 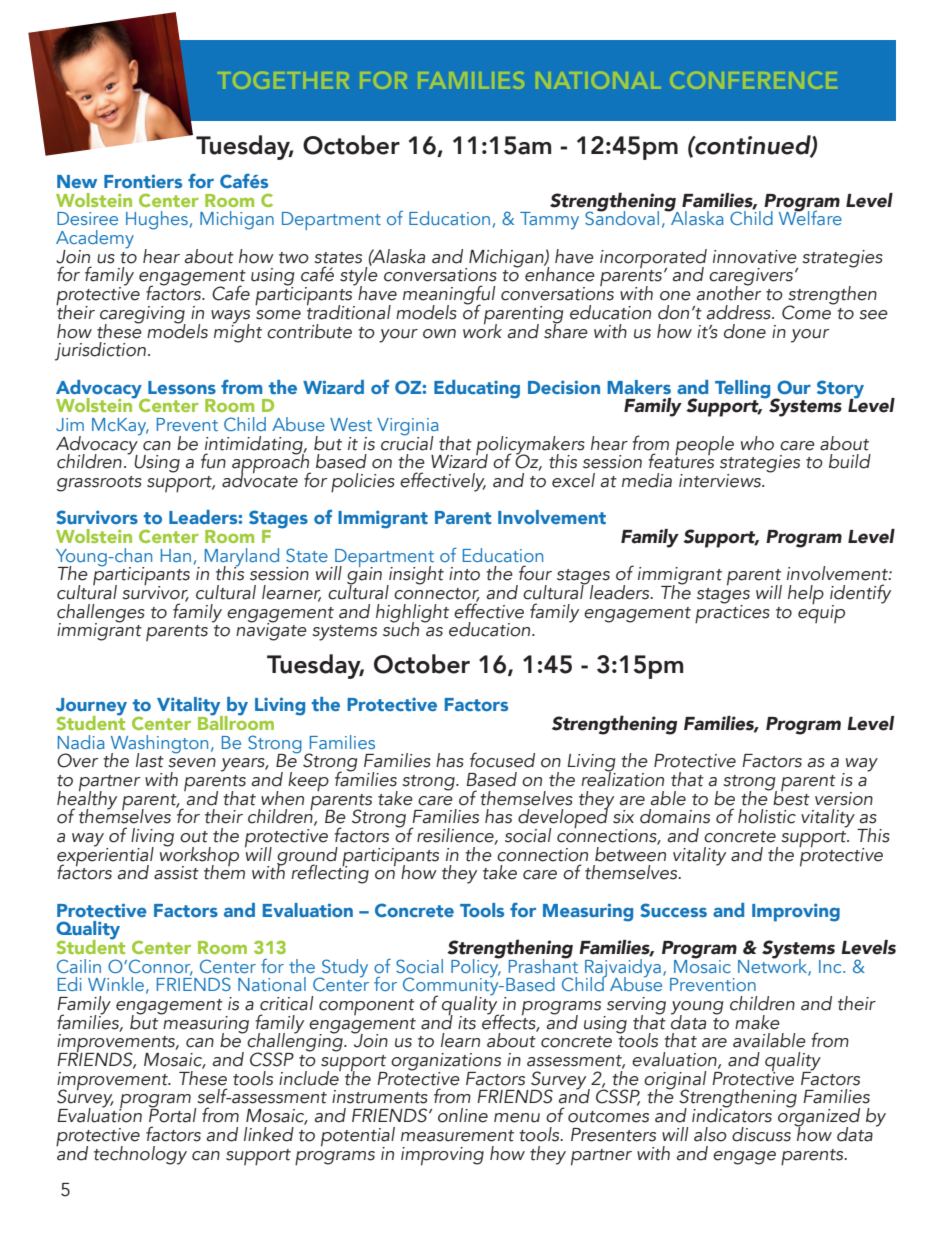 What do you see at coordinates (463, 1115) in the page?
I see `online` at bounding box center [463, 1115].
